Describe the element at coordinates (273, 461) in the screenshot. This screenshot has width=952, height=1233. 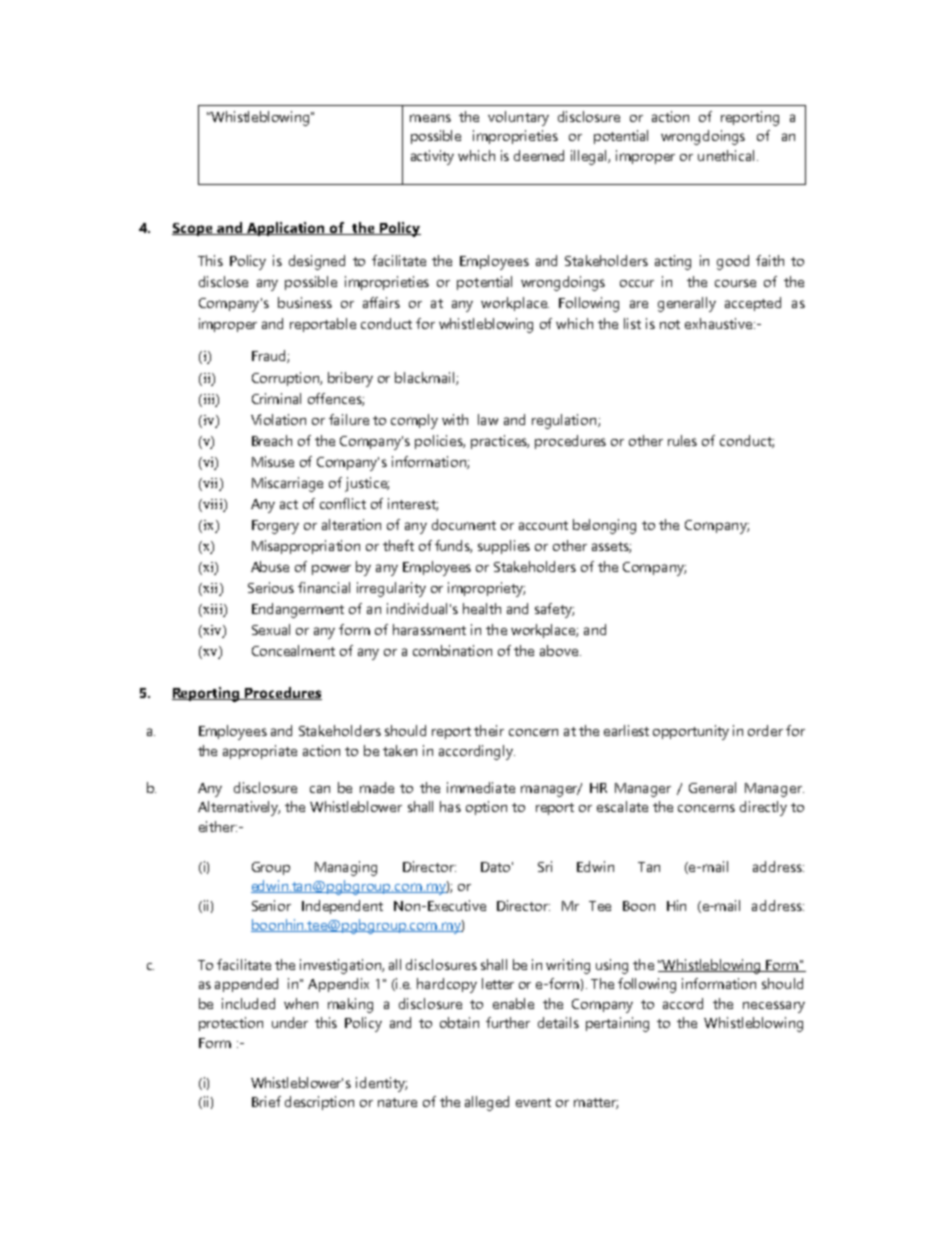
I see `Misuse` at that location.
